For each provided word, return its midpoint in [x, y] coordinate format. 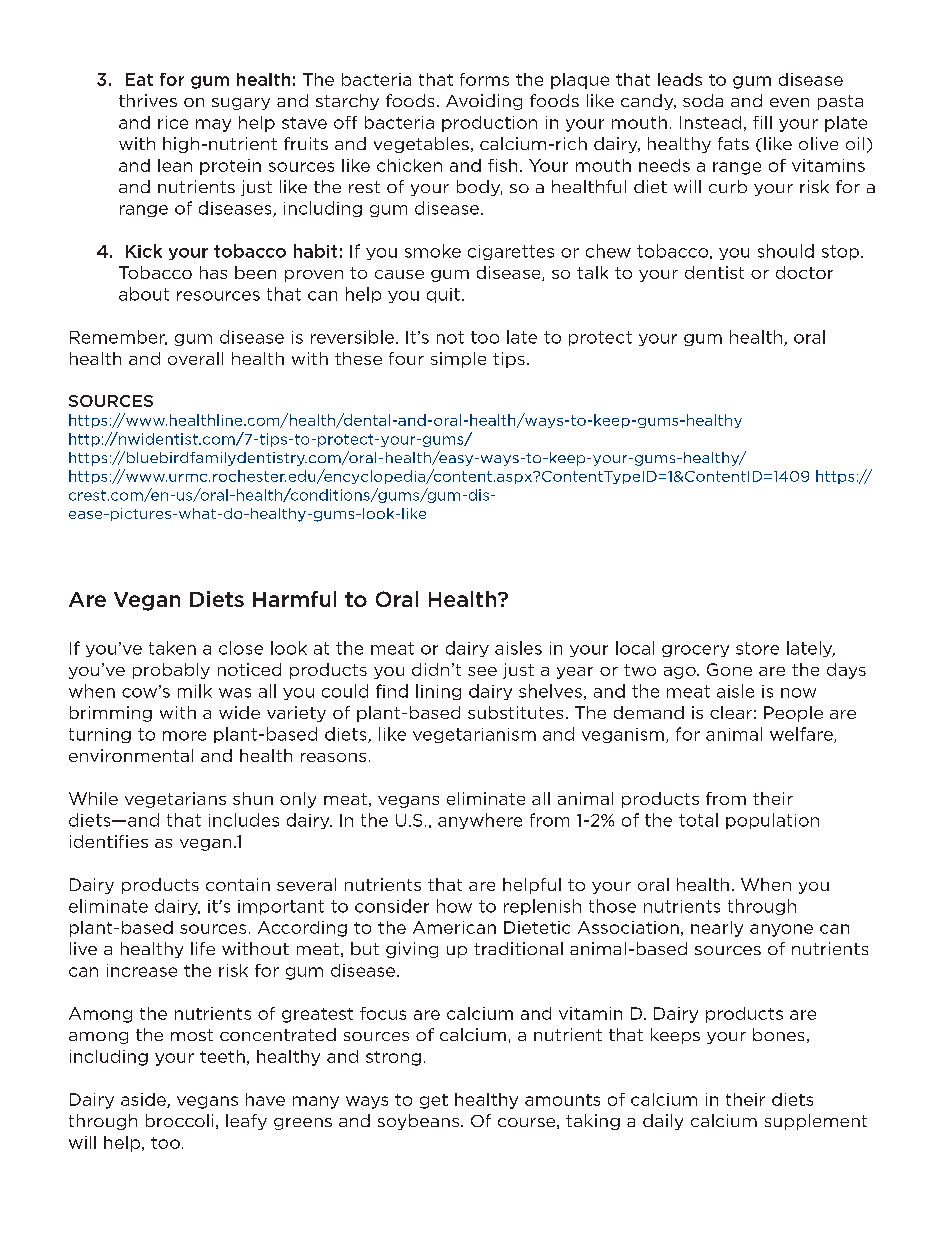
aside [144, 1100]
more [184, 736]
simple [458, 360]
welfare [802, 735]
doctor [804, 272]
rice [173, 122]
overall [195, 358]
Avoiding [484, 102]
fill [762, 122]
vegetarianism [474, 735]
